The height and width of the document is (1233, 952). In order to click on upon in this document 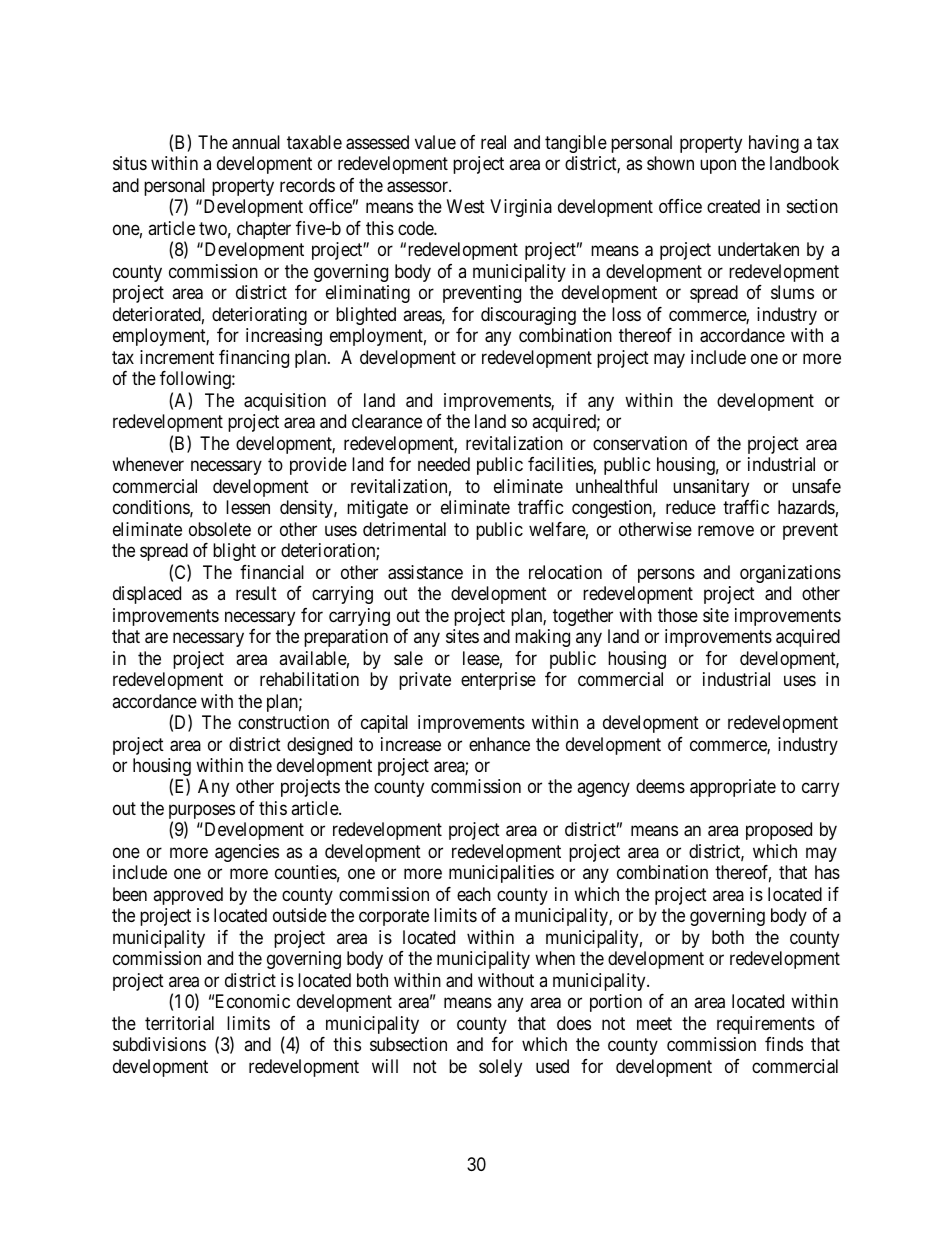, I will do `click(718, 167)`.
